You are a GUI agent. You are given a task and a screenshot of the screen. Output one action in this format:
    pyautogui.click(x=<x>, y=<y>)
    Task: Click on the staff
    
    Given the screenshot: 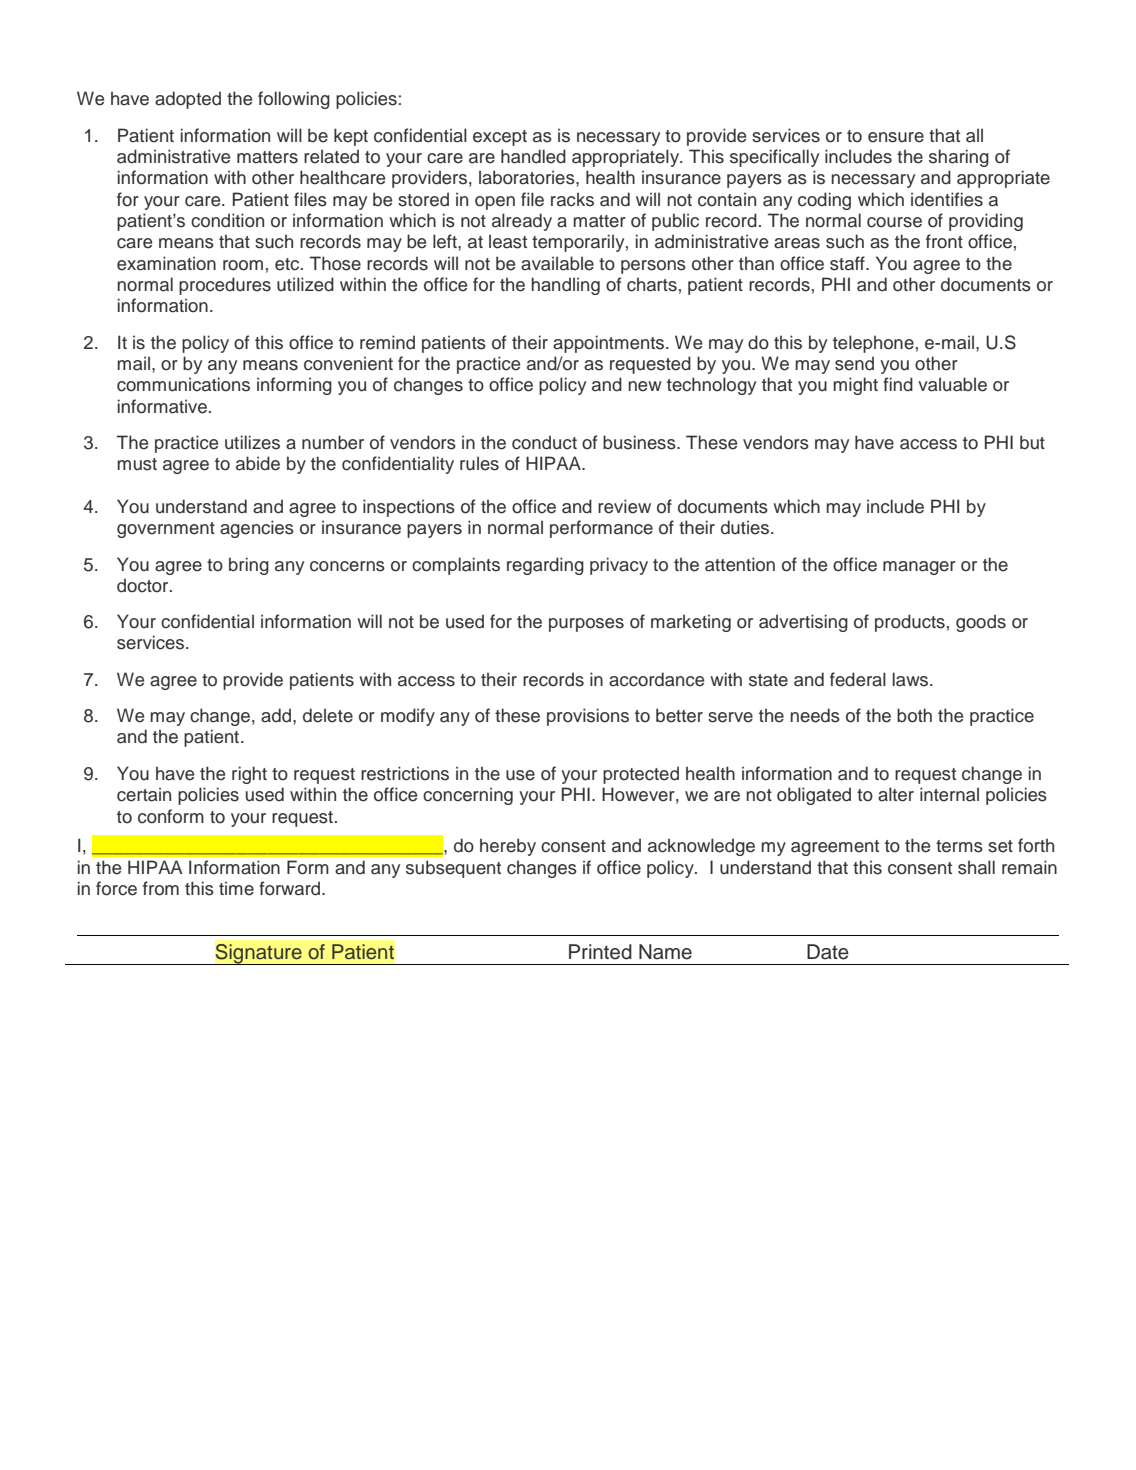 What is the action you would take?
    pyautogui.click(x=848, y=263)
